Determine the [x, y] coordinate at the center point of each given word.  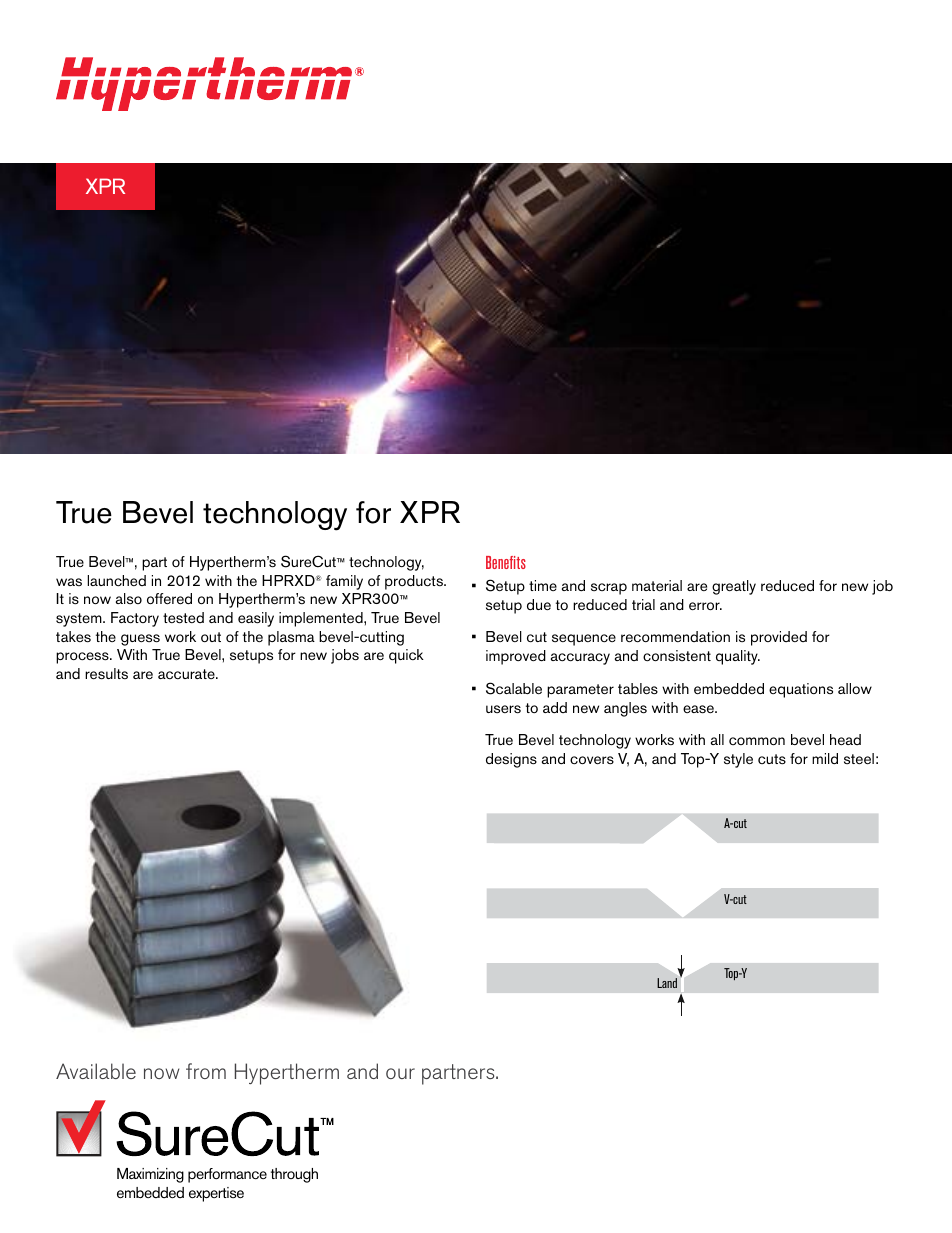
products [415, 582]
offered [169, 599]
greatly [734, 587]
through [294, 1175]
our [400, 1073]
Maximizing [150, 1175]
